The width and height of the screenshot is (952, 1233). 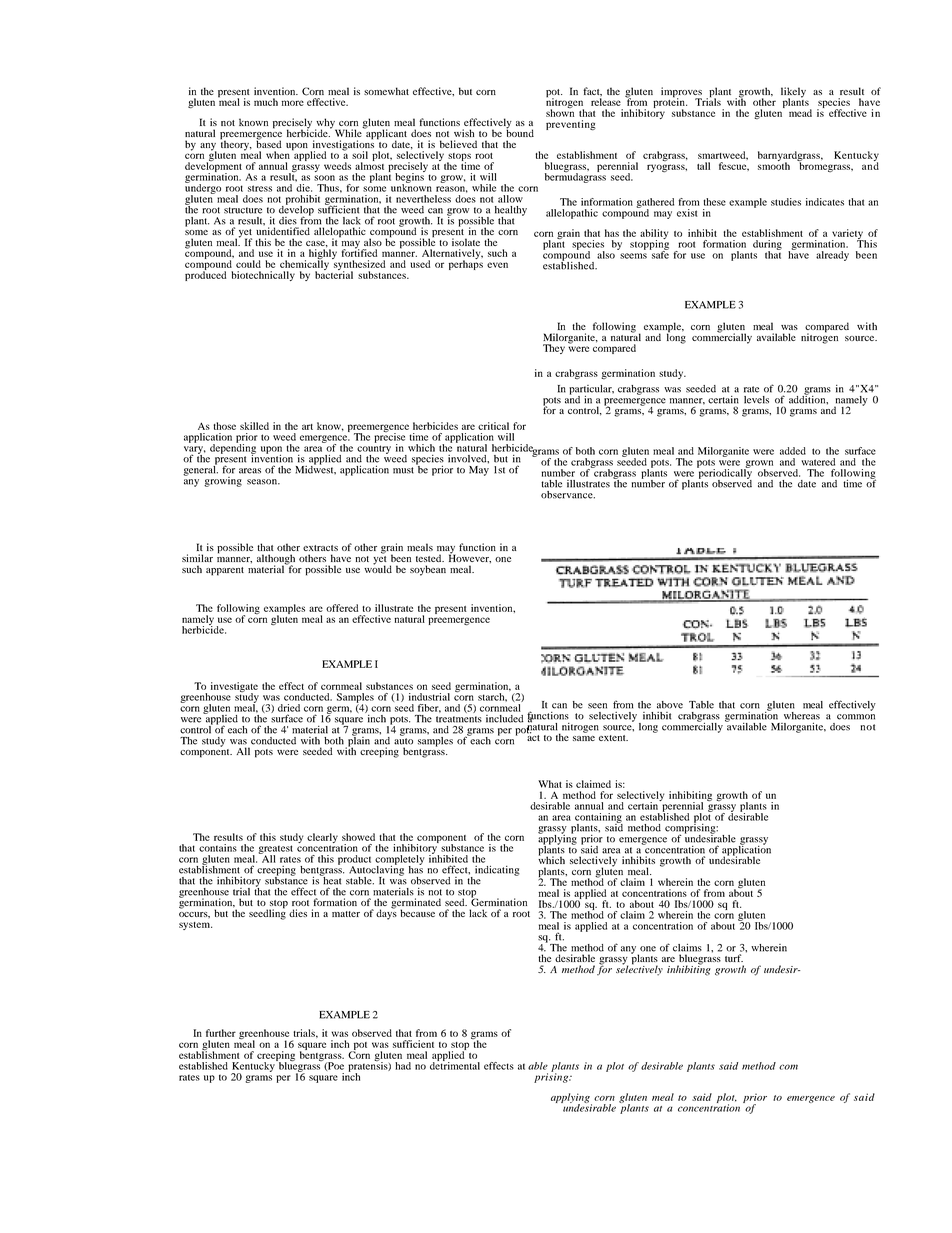 I want to click on bound, so click(x=520, y=132).
